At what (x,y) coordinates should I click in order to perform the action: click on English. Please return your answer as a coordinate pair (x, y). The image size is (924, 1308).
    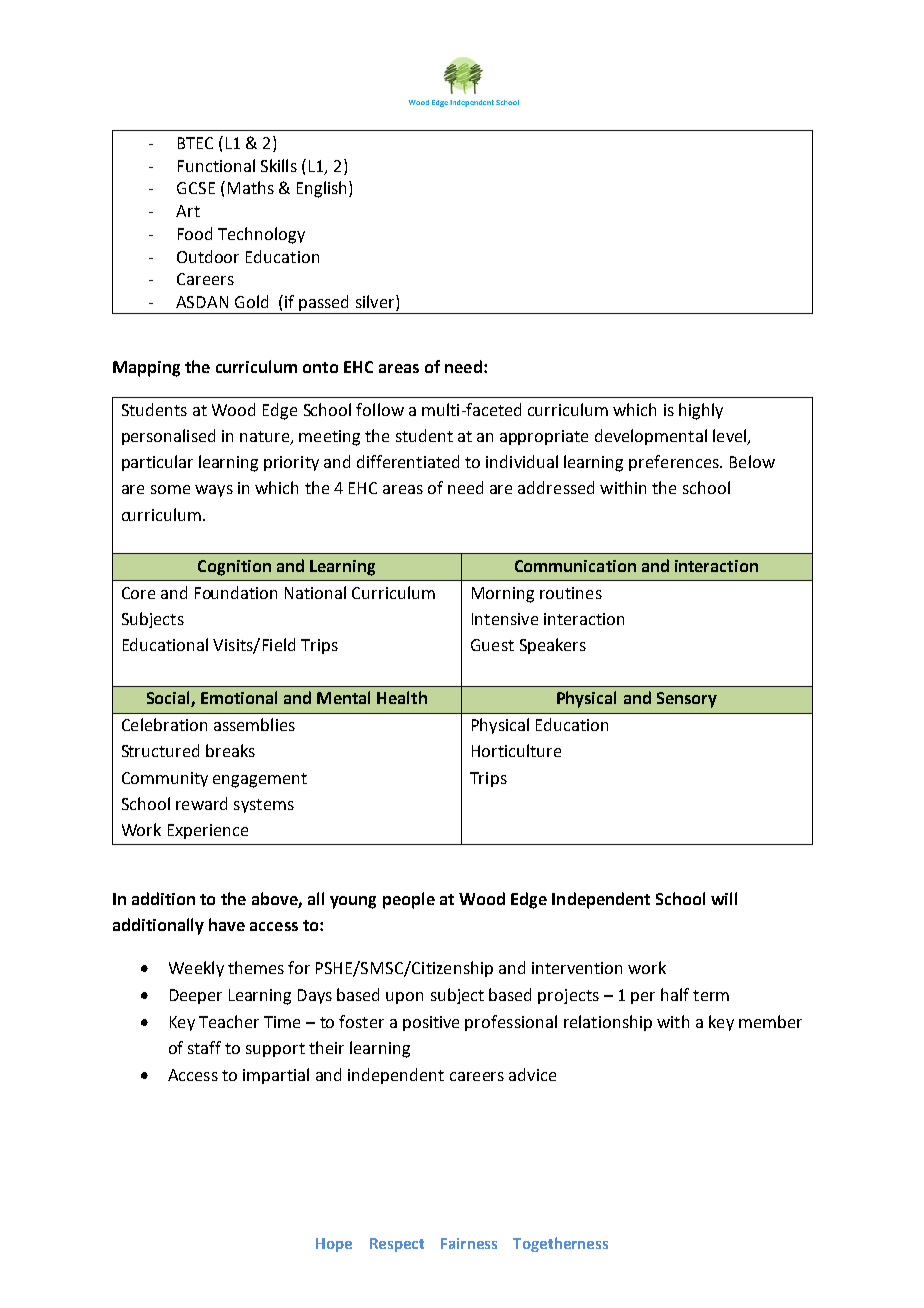
    Looking at the image, I should click on (321, 189).
